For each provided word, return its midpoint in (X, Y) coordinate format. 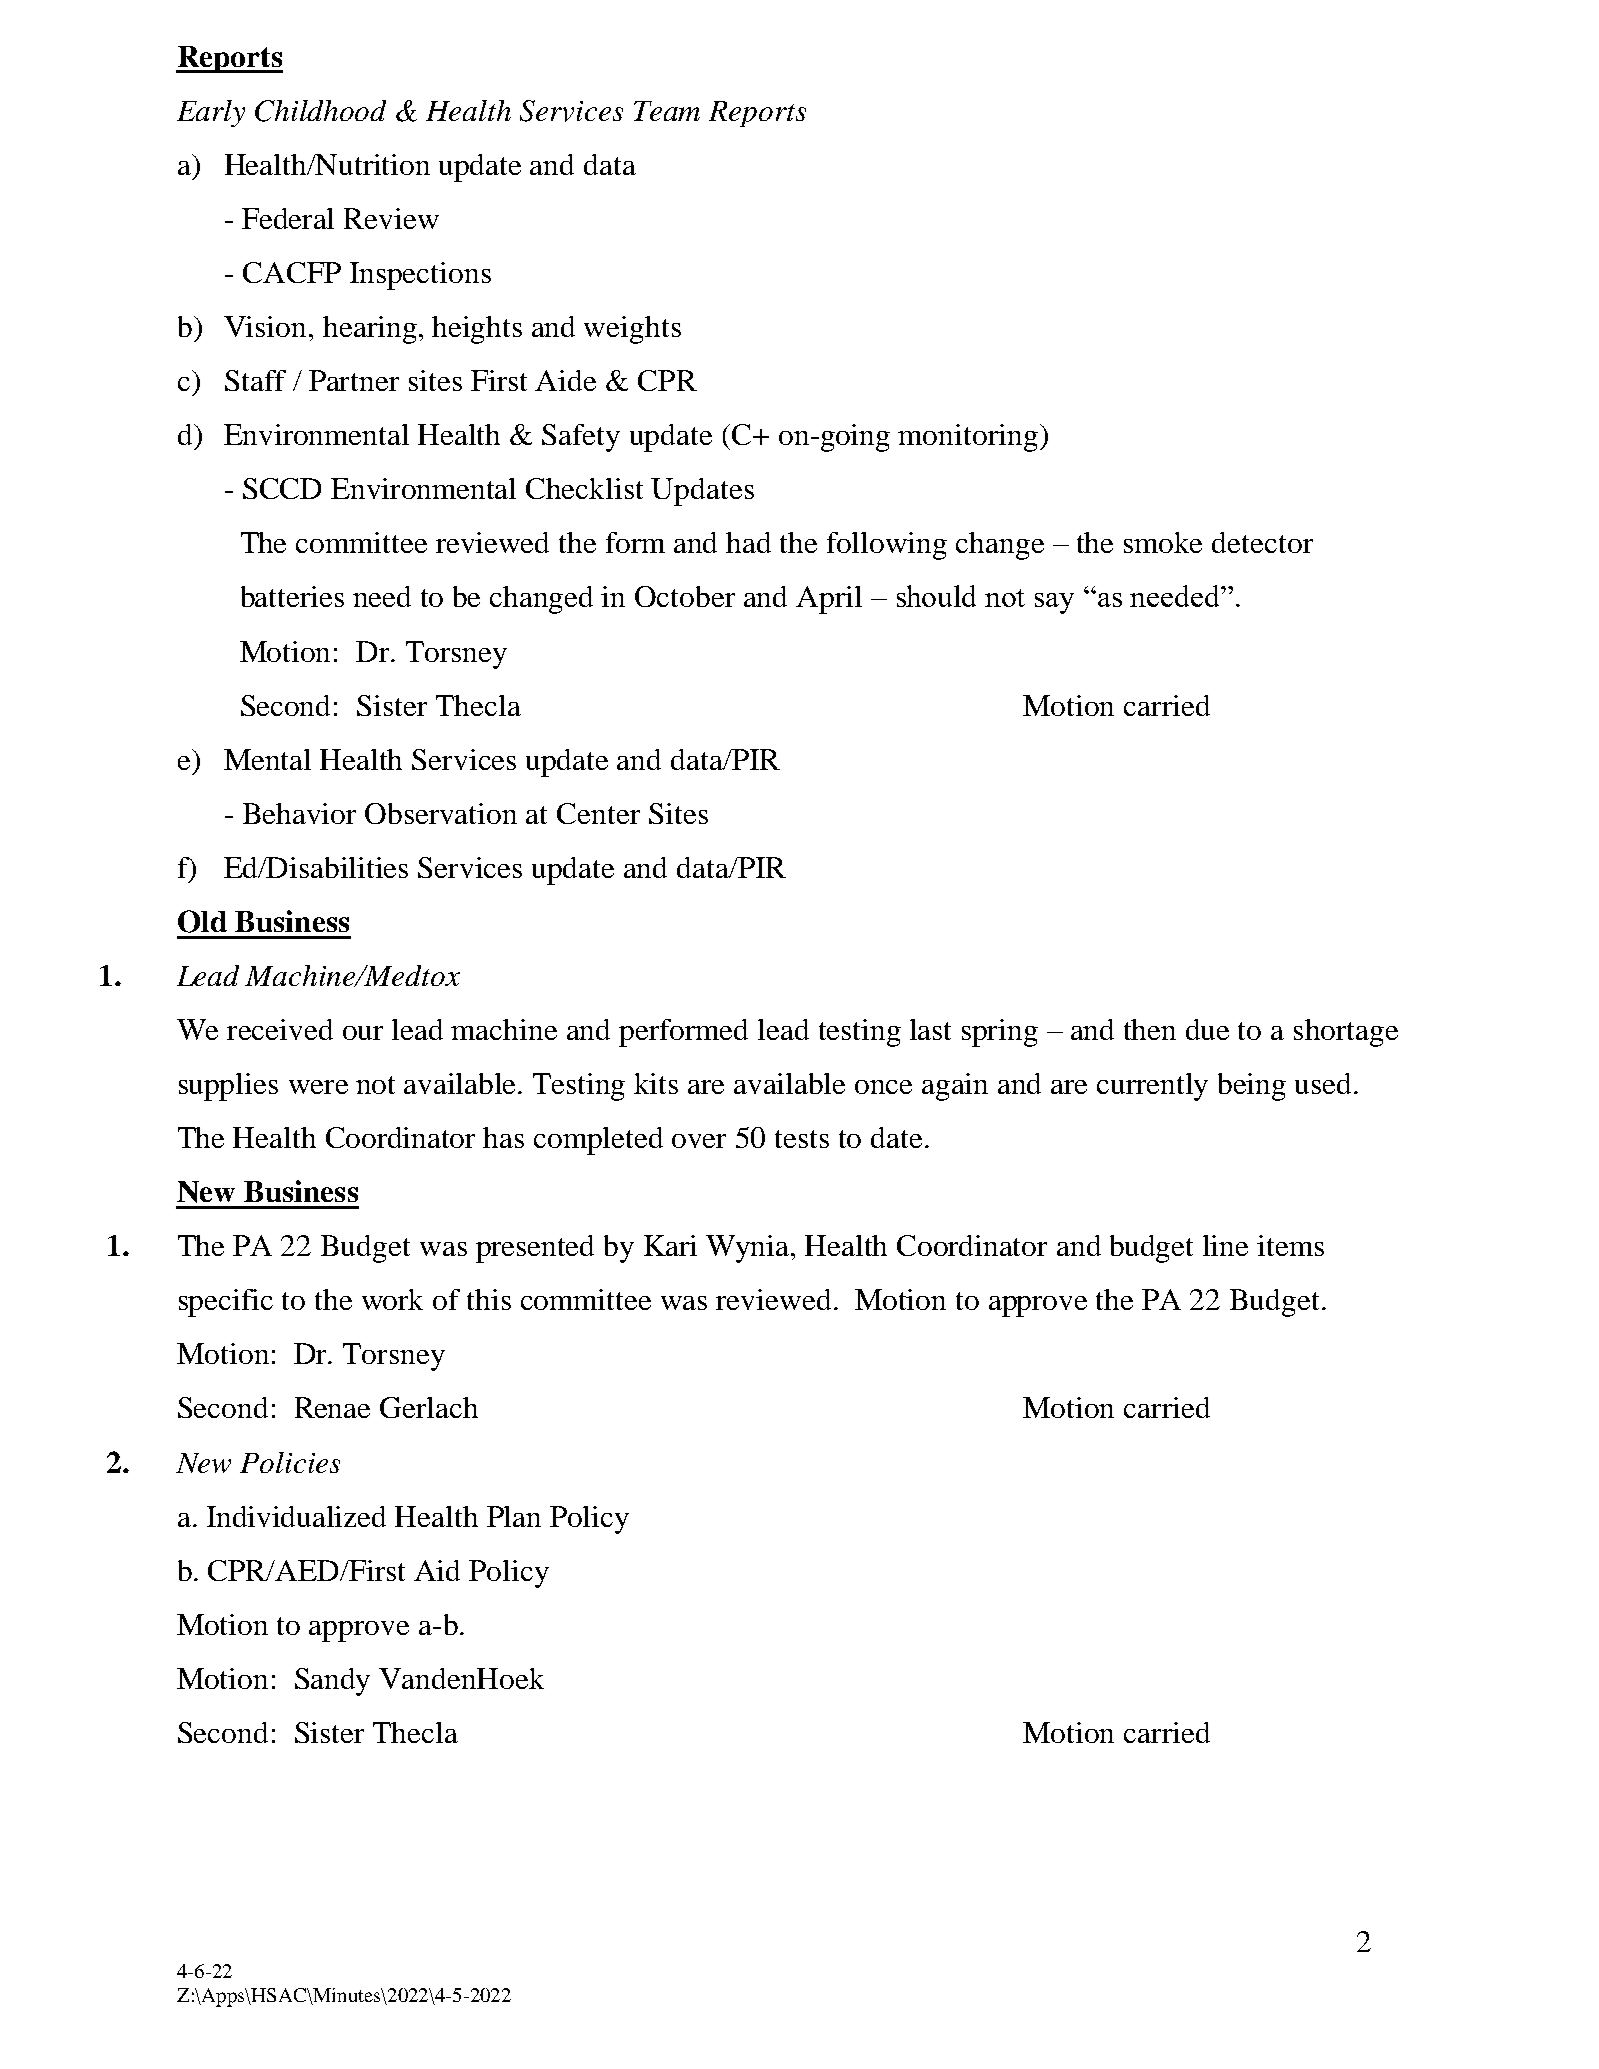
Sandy (332, 1682)
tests (802, 1139)
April (829, 600)
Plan (514, 1516)
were (318, 1087)
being (1252, 1087)
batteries (292, 596)
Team (667, 111)
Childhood (320, 111)
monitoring (968, 438)
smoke (1163, 542)
